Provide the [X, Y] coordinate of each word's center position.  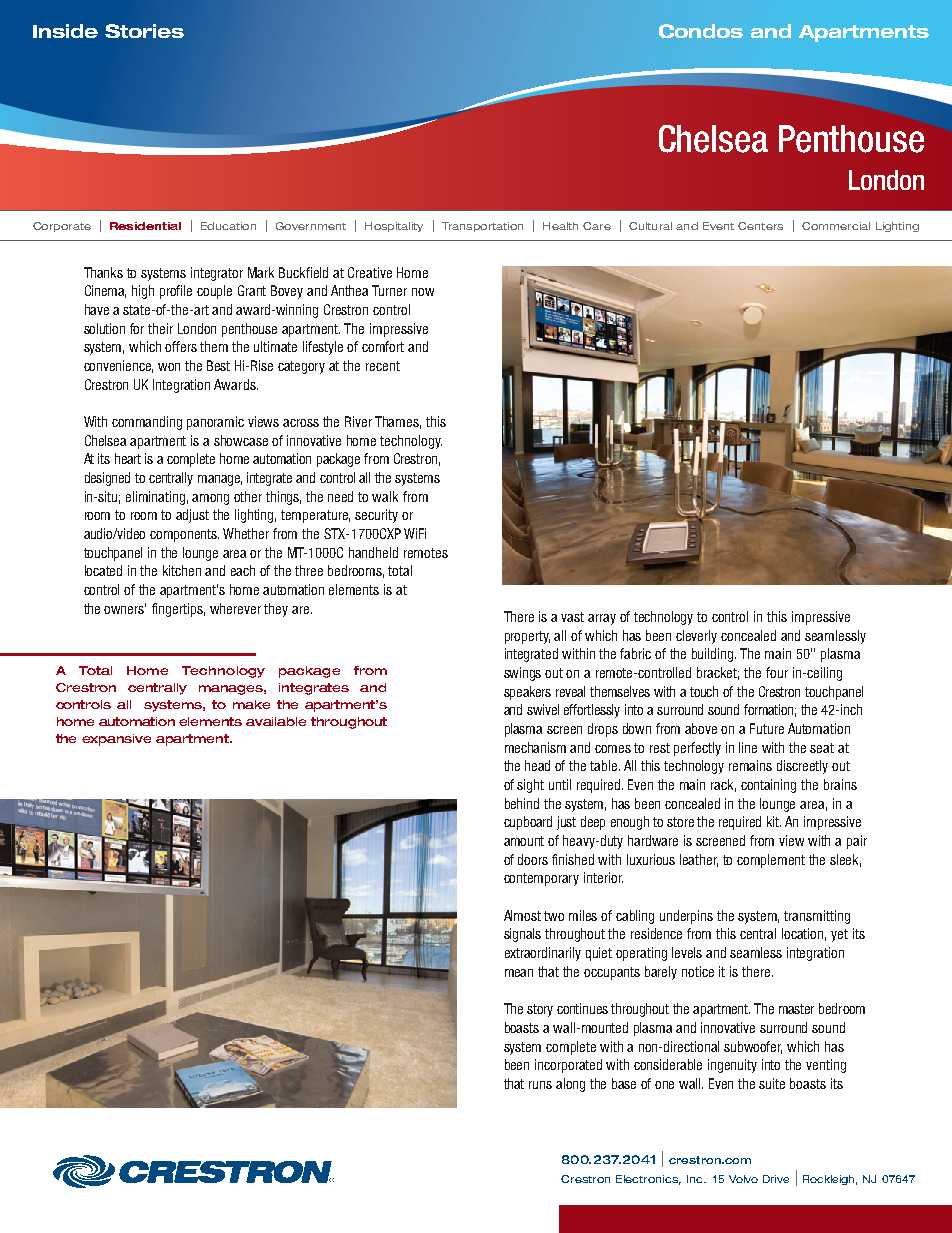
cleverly [696, 637]
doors [533, 859]
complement [771, 861]
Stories [144, 31]
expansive [116, 740]
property [527, 637]
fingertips [178, 610]
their [160, 328]
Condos [701, 31]
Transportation [482, 227]
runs [540, 1085]
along [570, 1085]
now [423, 292]
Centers [760, 226]
